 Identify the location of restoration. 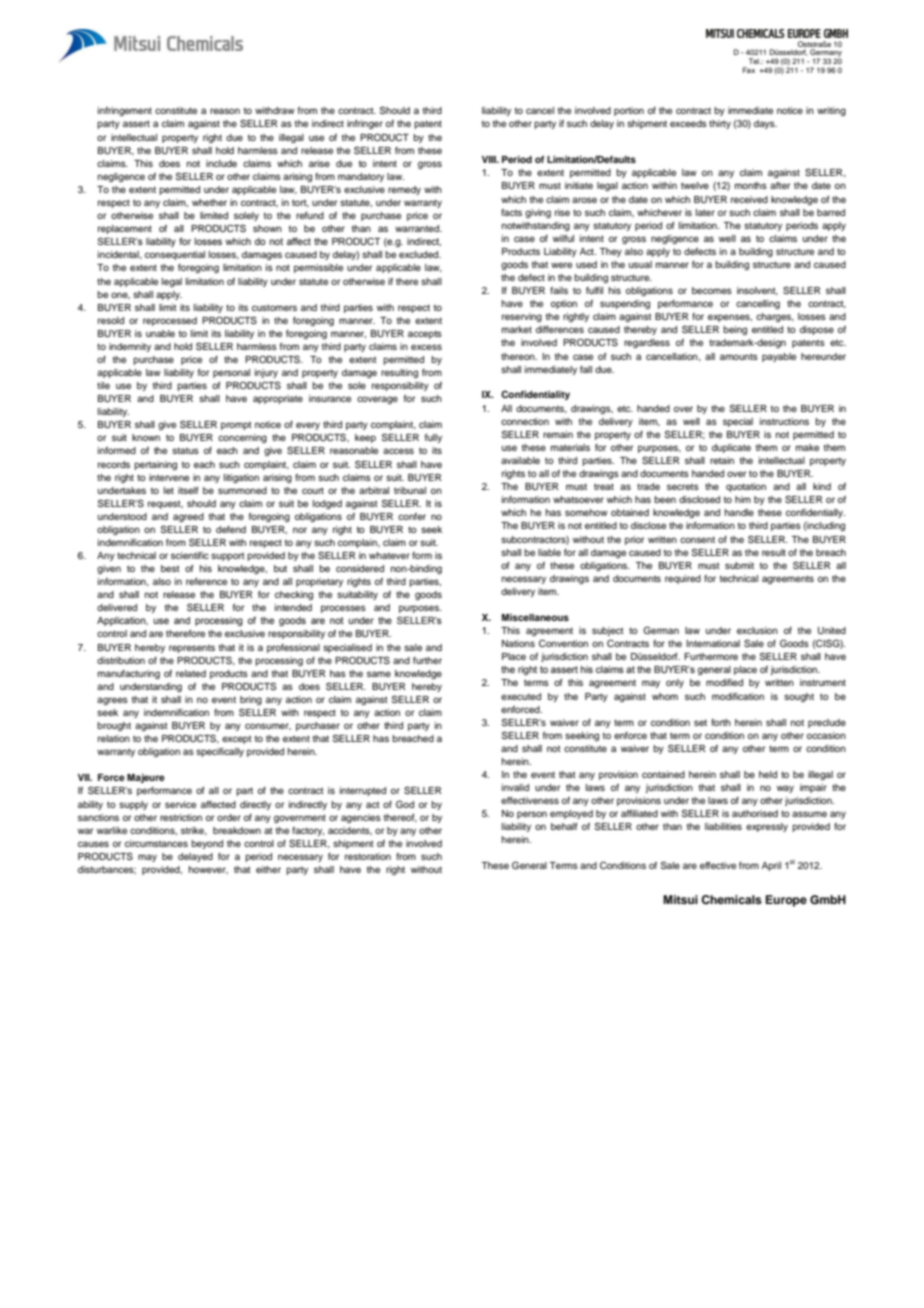
(368, 856).
